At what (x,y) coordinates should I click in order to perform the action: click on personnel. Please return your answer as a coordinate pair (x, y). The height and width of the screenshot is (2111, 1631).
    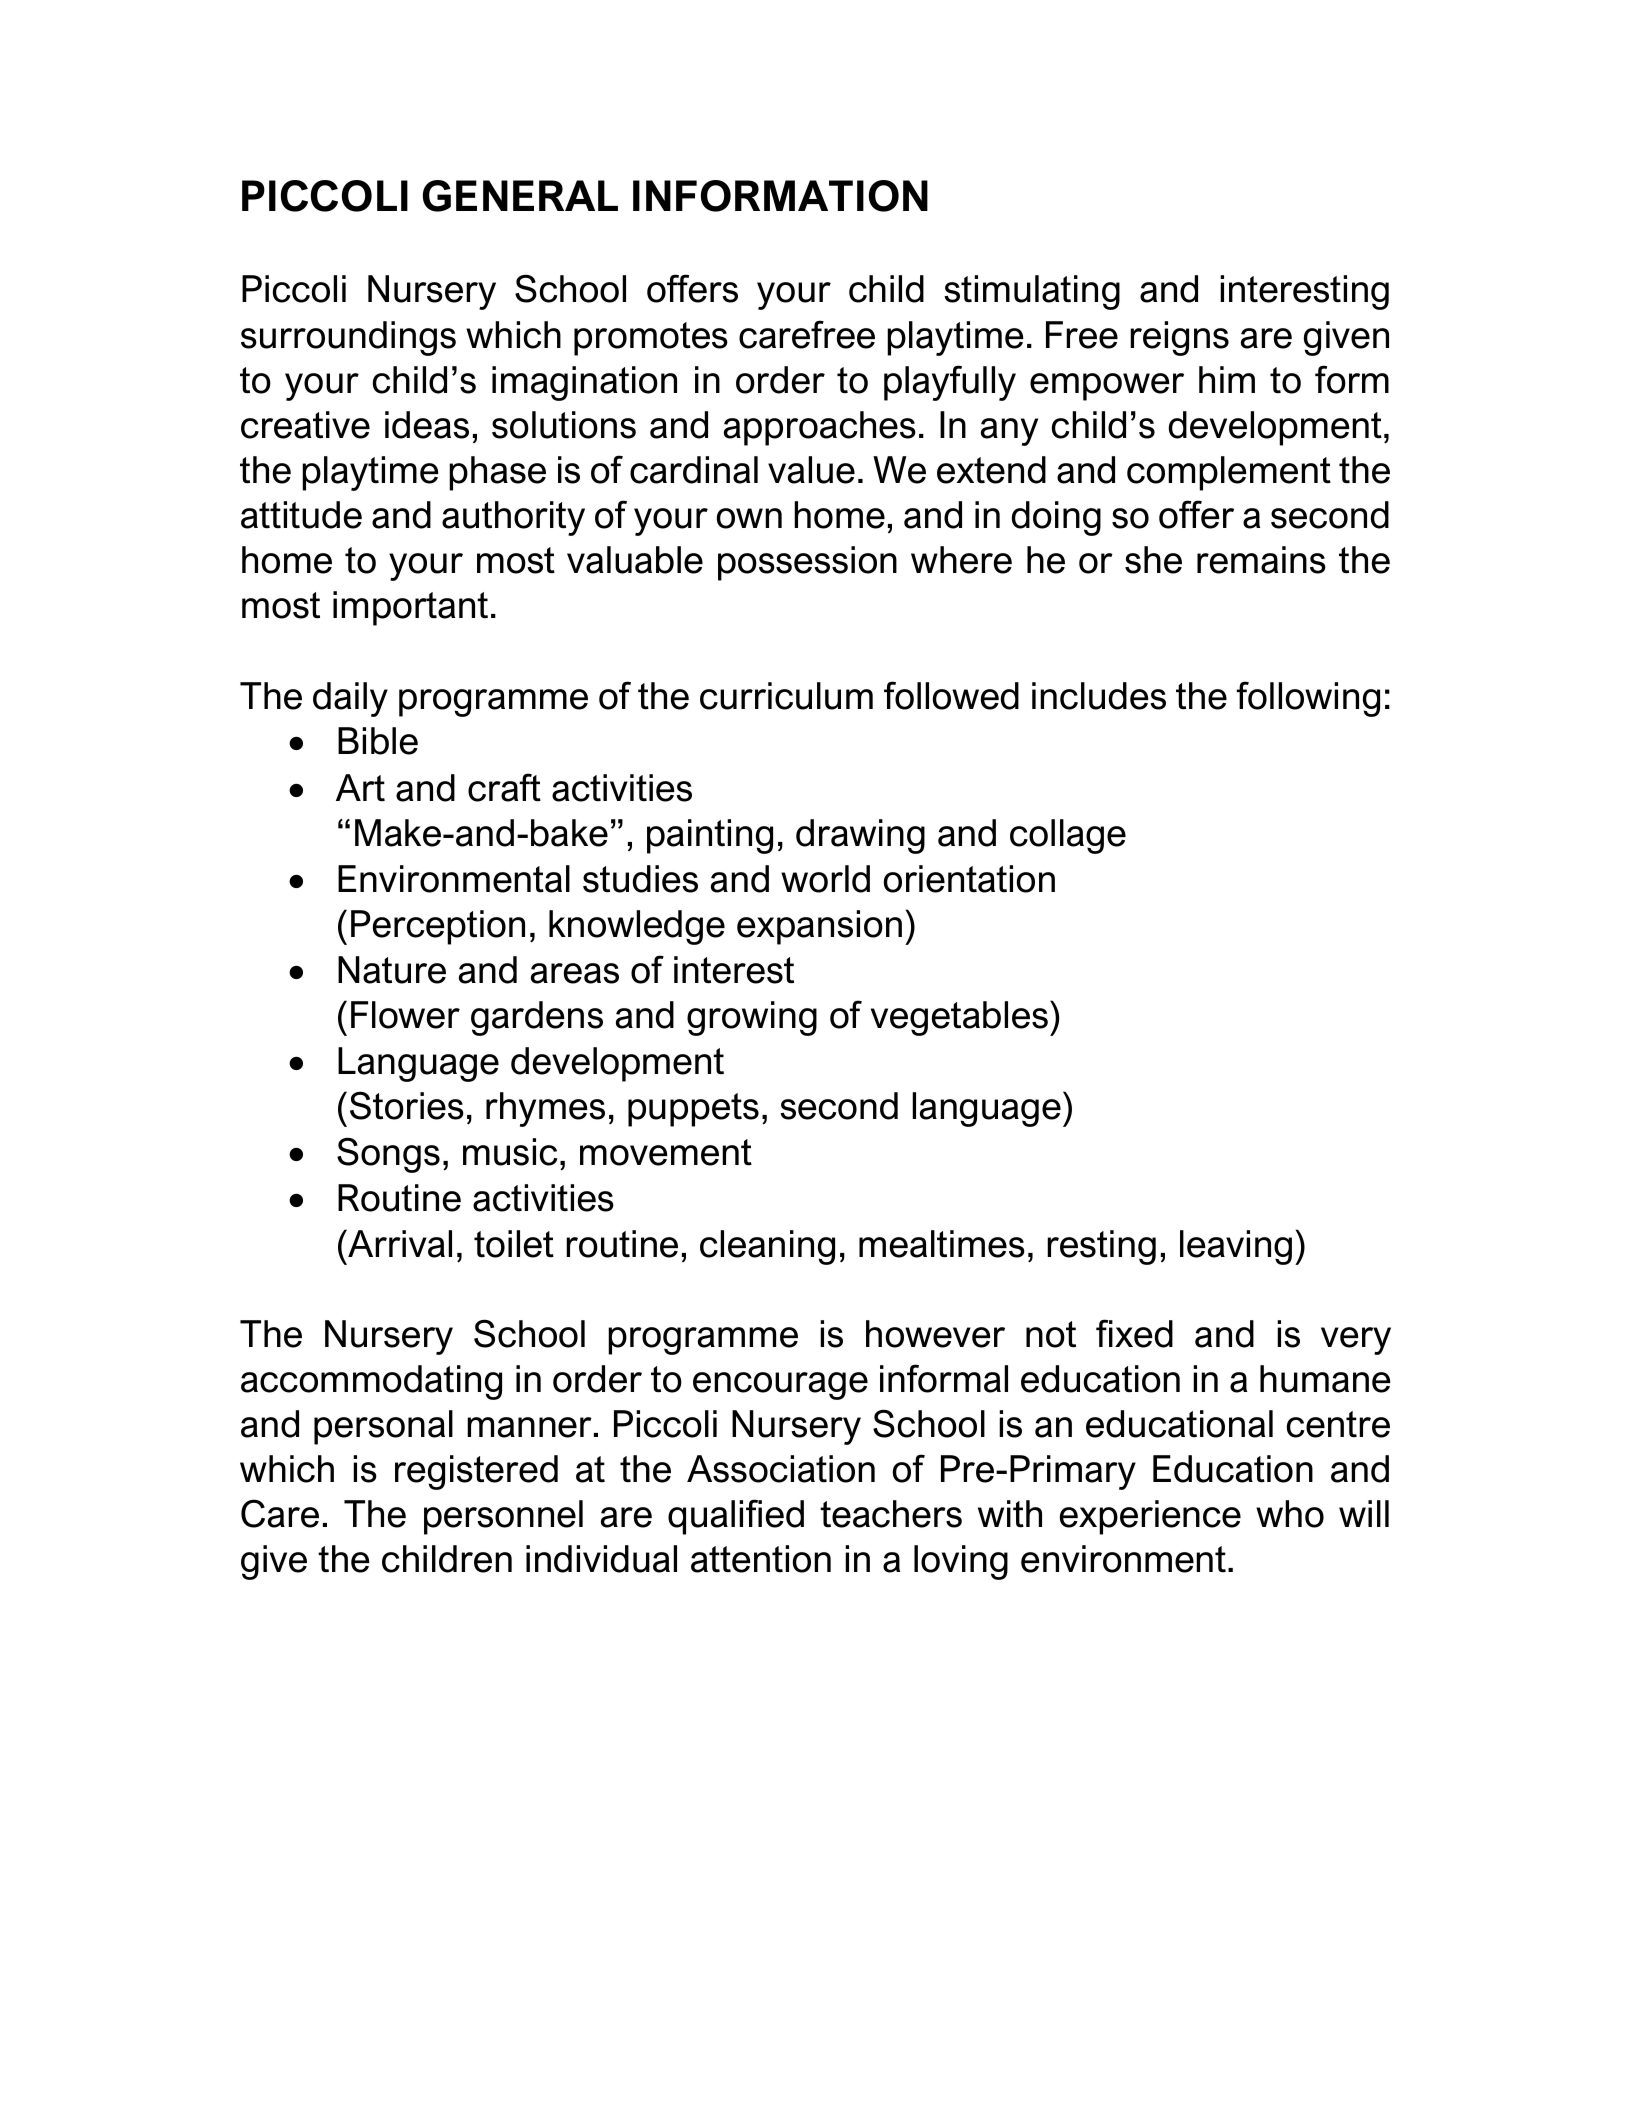
    Looking at the image, I should click on (503, 1517).
